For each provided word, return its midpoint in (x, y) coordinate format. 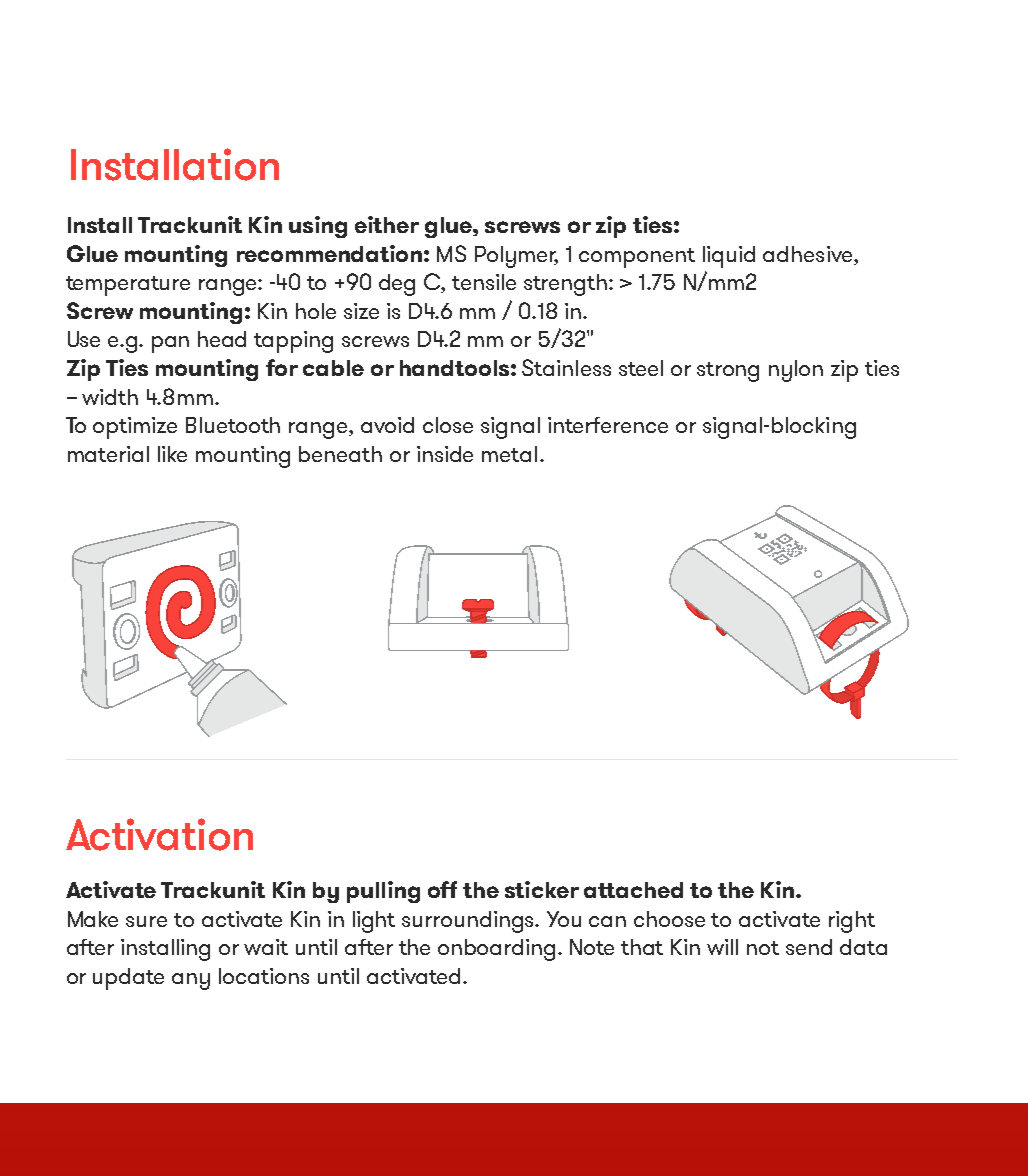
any (191, 981)
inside (445, 454)
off (442, 889)
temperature (128, 286)
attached (633, 890)
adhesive (809, 255)
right (852, 922)
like (172, 454)
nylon (796, 371)
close (448, 425)
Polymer (516, 257)
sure (146, 921)
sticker (542, 889)
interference (608, 425)
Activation (159, 834)
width (110, 397)
